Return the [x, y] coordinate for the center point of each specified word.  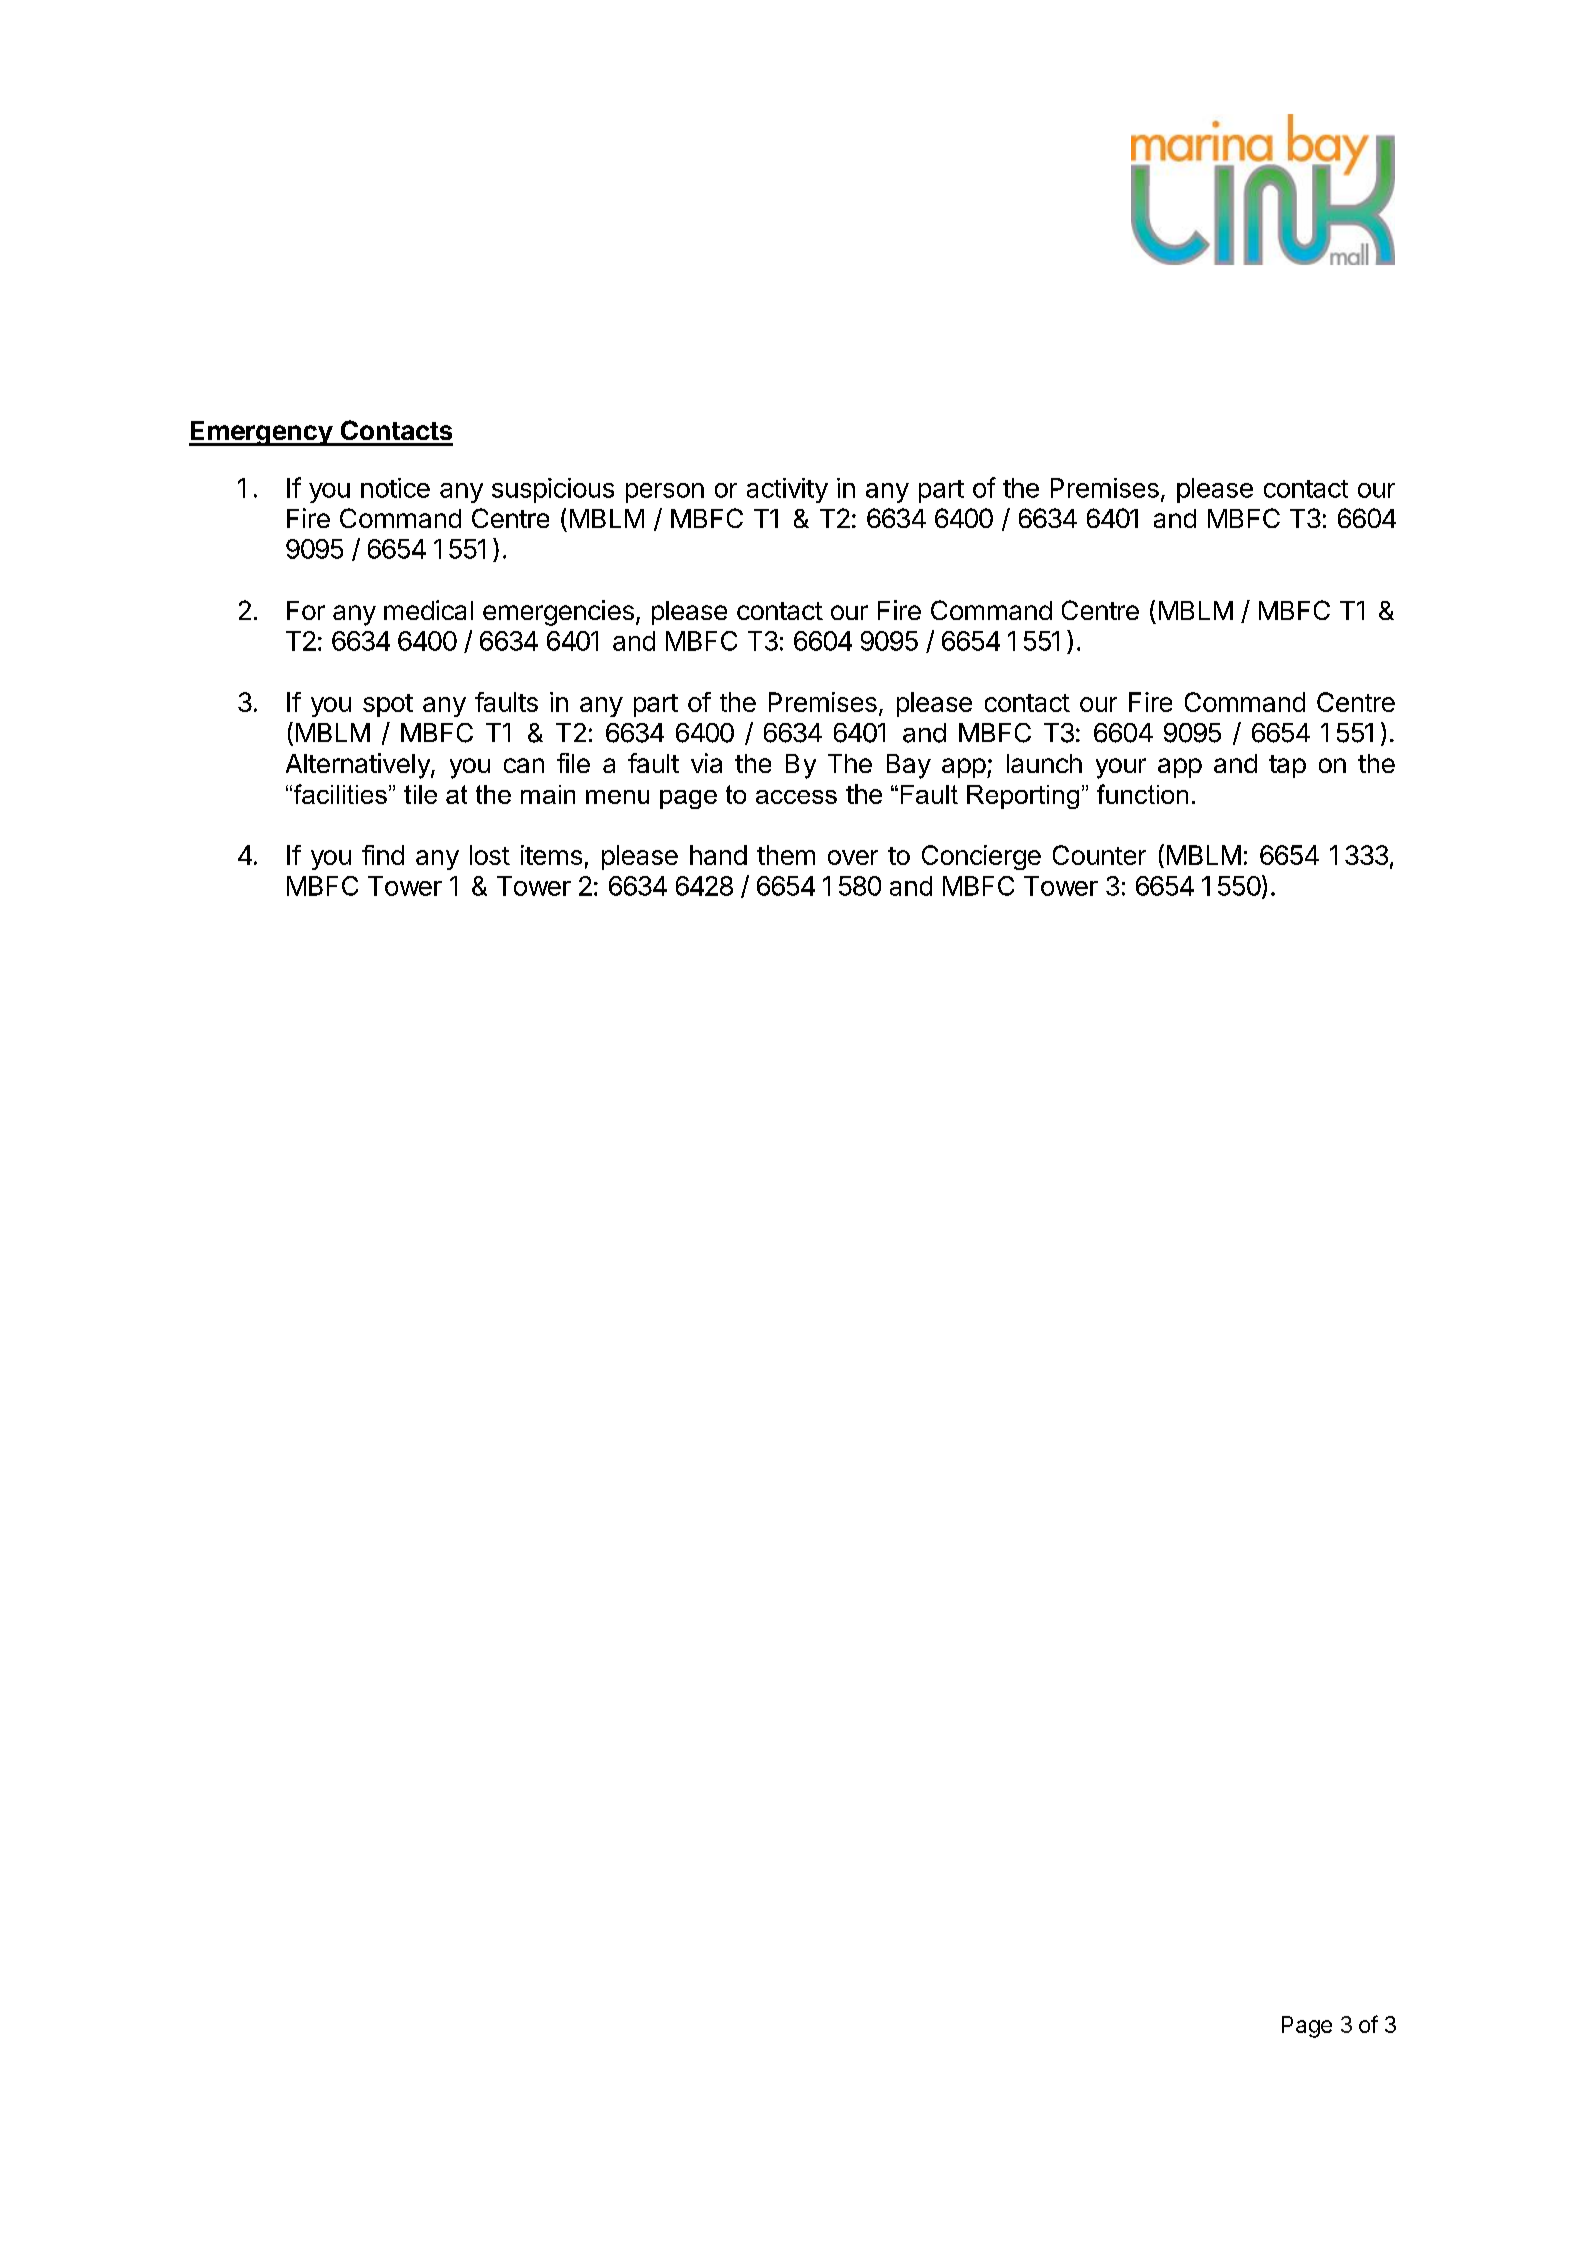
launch [1044, 763]
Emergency [261, 433]
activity [787, 490]
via [706, 763]
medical [428, 610]
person [665, 493]
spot [388, 705]
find [383, 855]
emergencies [558, 613]
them [786, 855]
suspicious [553, 490]
